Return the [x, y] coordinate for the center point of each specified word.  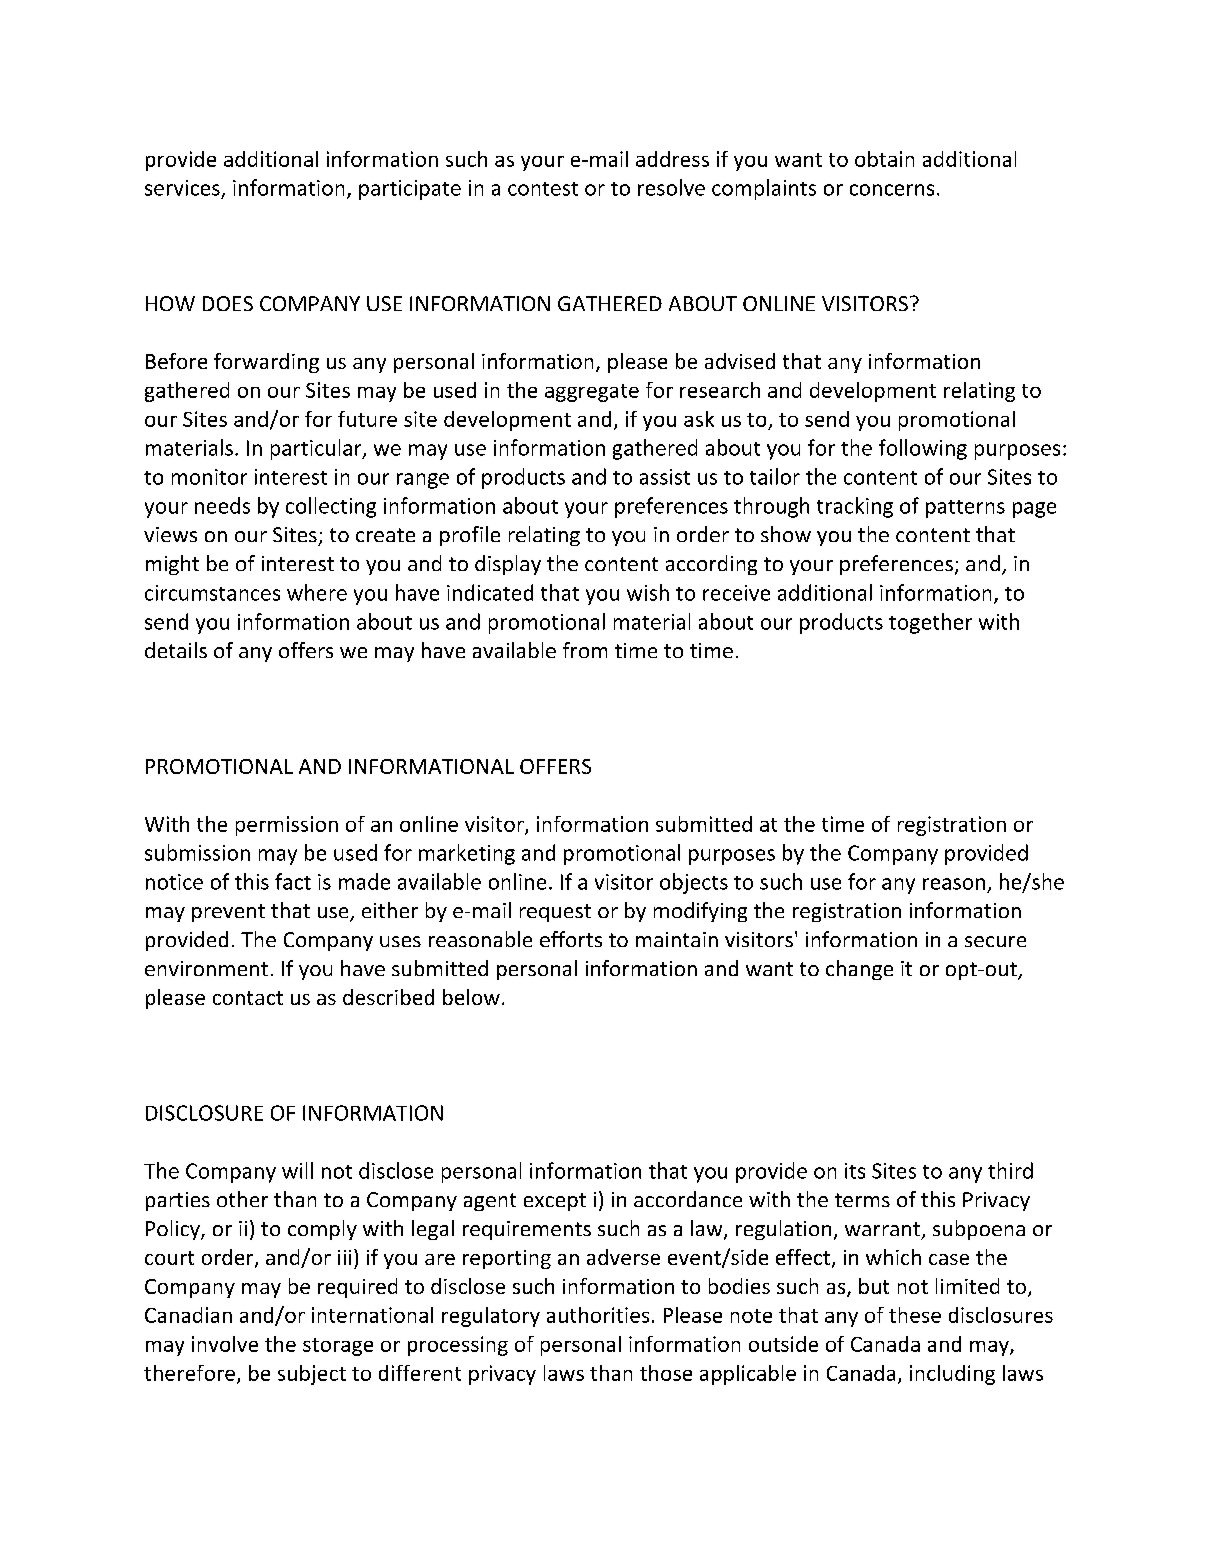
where [317, 592]
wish [648, 592]
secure [995, 941]
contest [543, 189]
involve [225, 1344]
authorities [598, 1315]
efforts [571, 939]
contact [248, 998]
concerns [892, 190]
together [930, 623]
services [182, 188]
